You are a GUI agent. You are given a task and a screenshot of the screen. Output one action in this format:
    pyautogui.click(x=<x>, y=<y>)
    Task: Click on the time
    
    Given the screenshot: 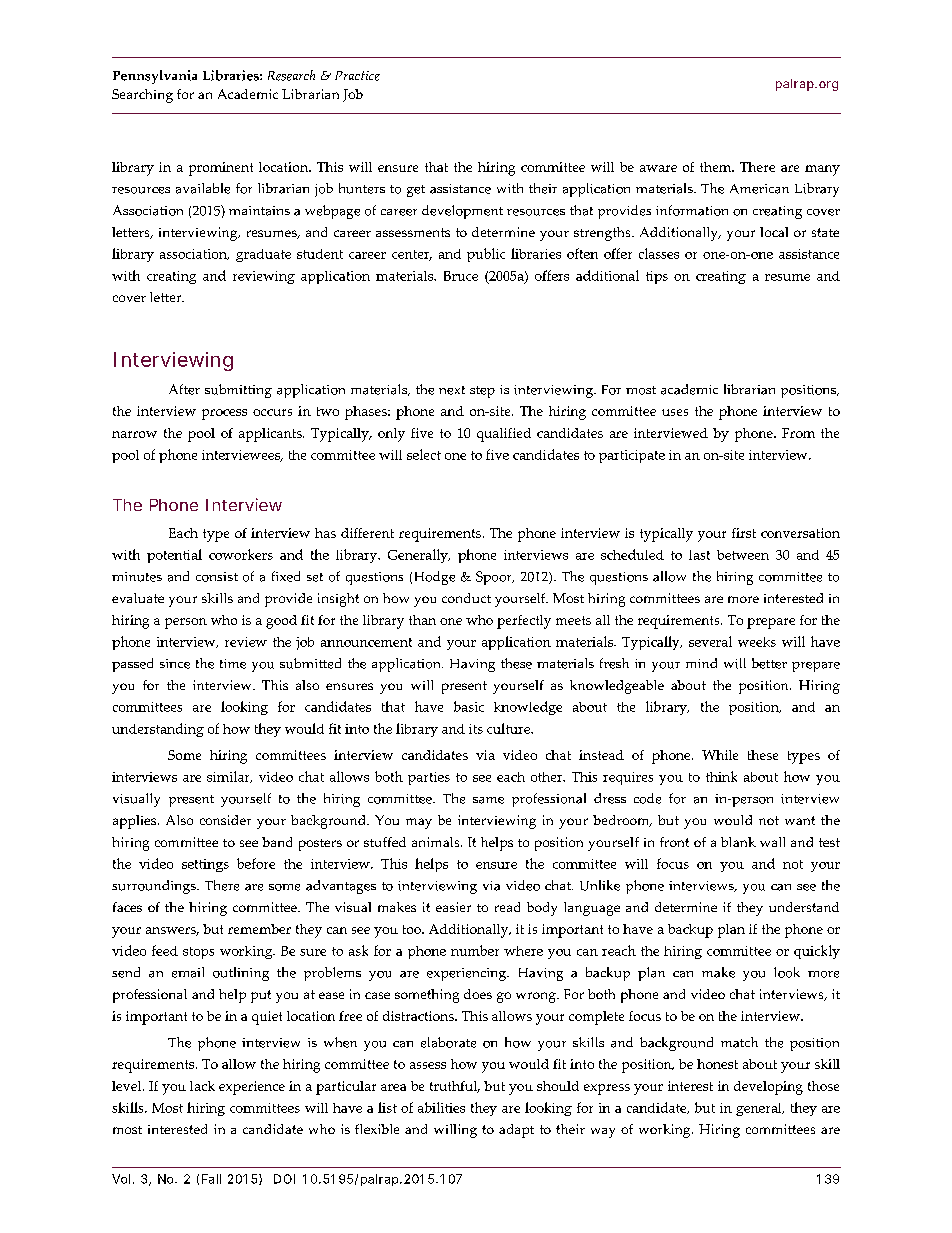 What is the action you would take?
    pyautogui.click(x=233, y=664)
